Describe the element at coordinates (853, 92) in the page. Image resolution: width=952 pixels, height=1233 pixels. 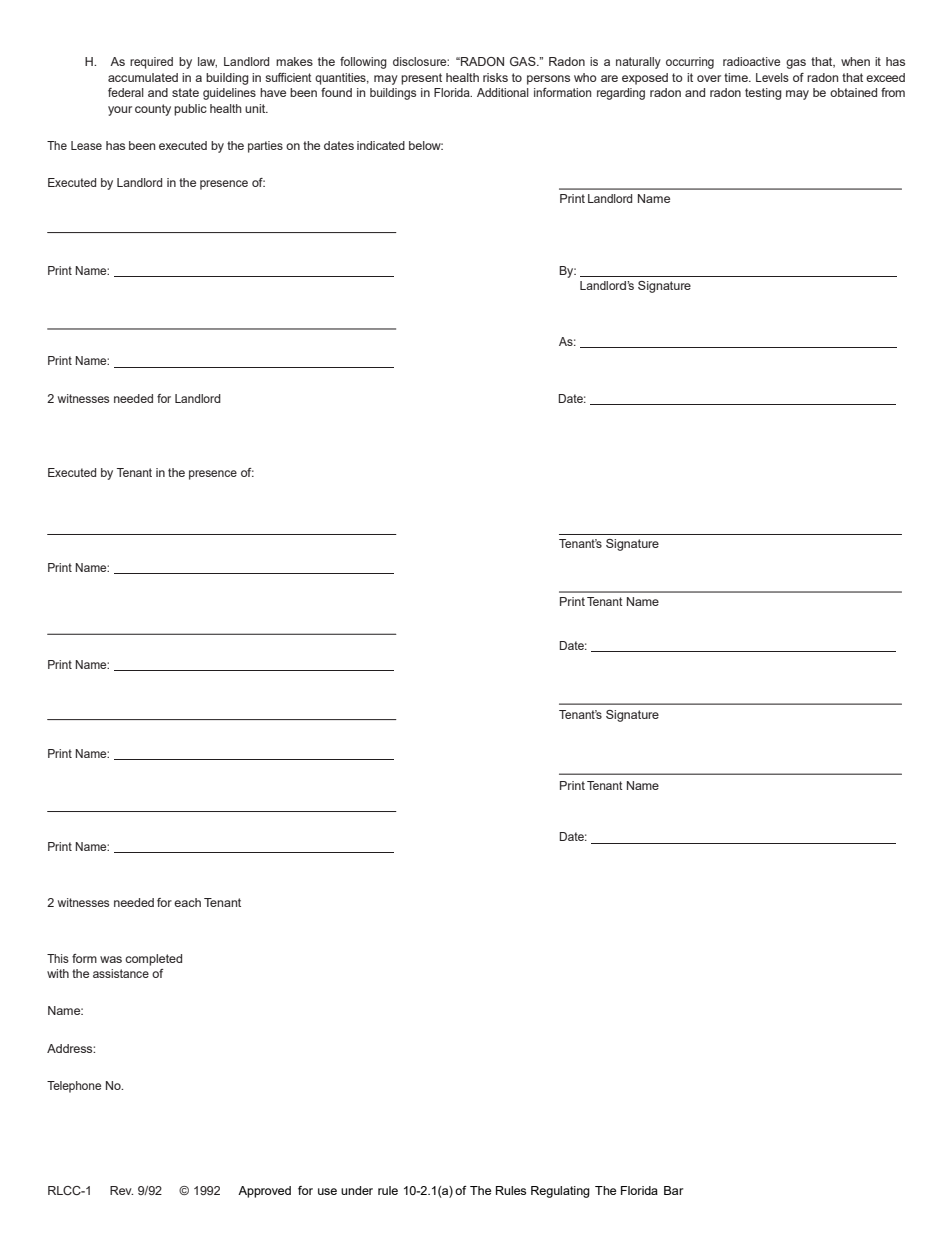
I see `obtained` at that location.
